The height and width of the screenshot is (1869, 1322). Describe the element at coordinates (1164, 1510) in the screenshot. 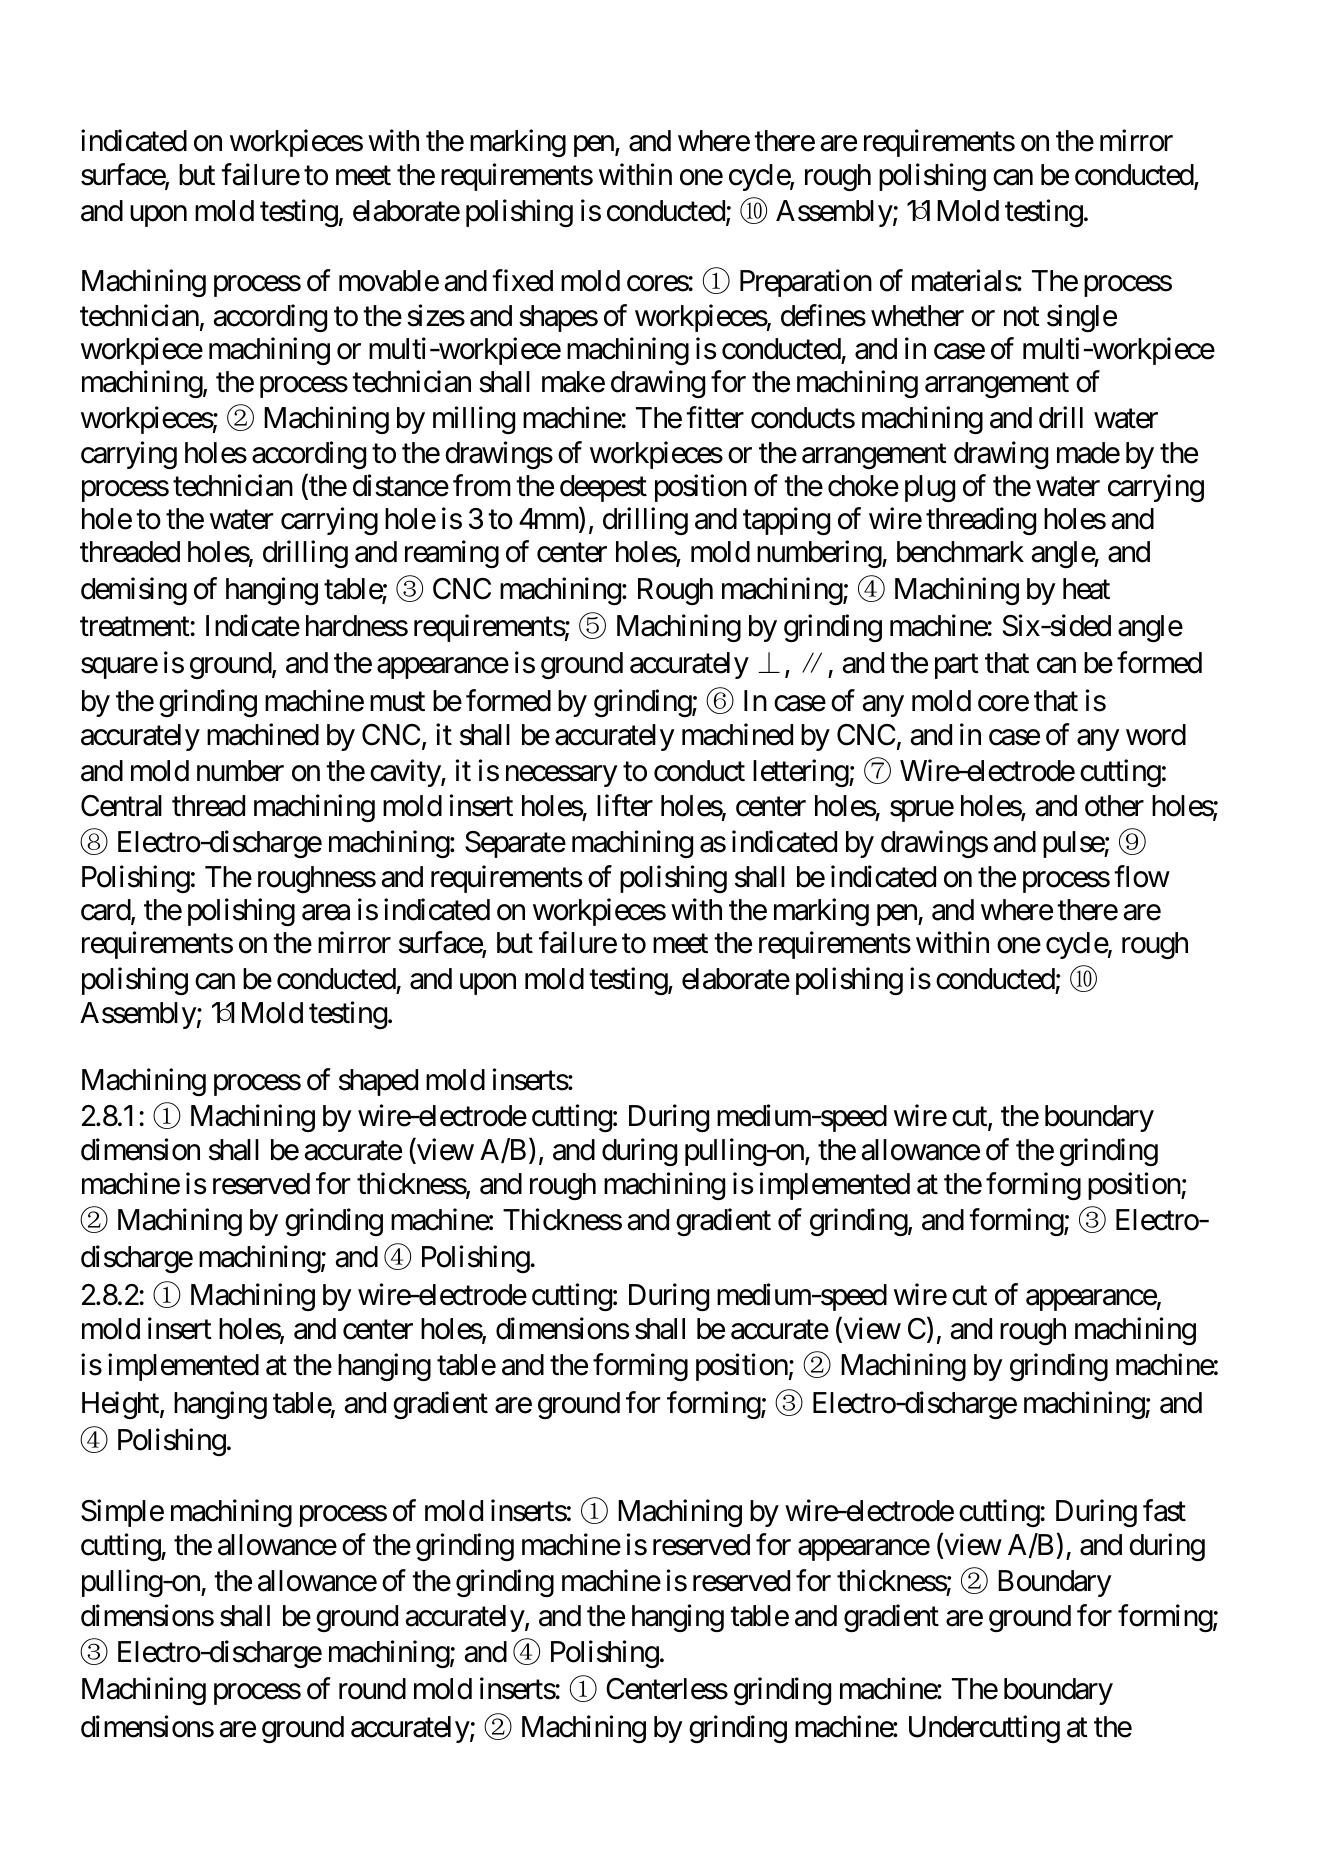

I see `fast` at that location.
